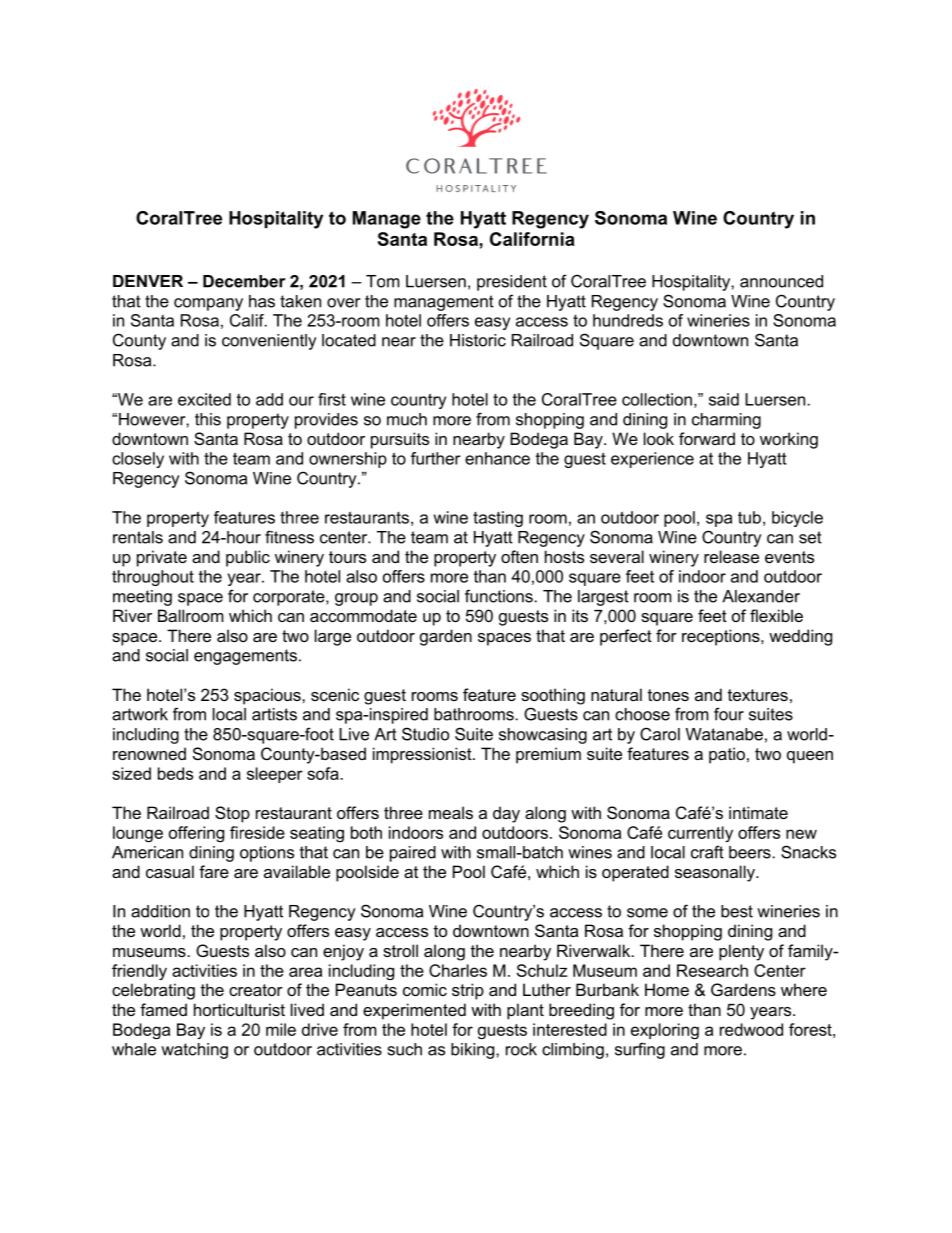 Image resolution: width=952 pixels, height=1233 pixels. I want to click on public, so click(248, 558).
